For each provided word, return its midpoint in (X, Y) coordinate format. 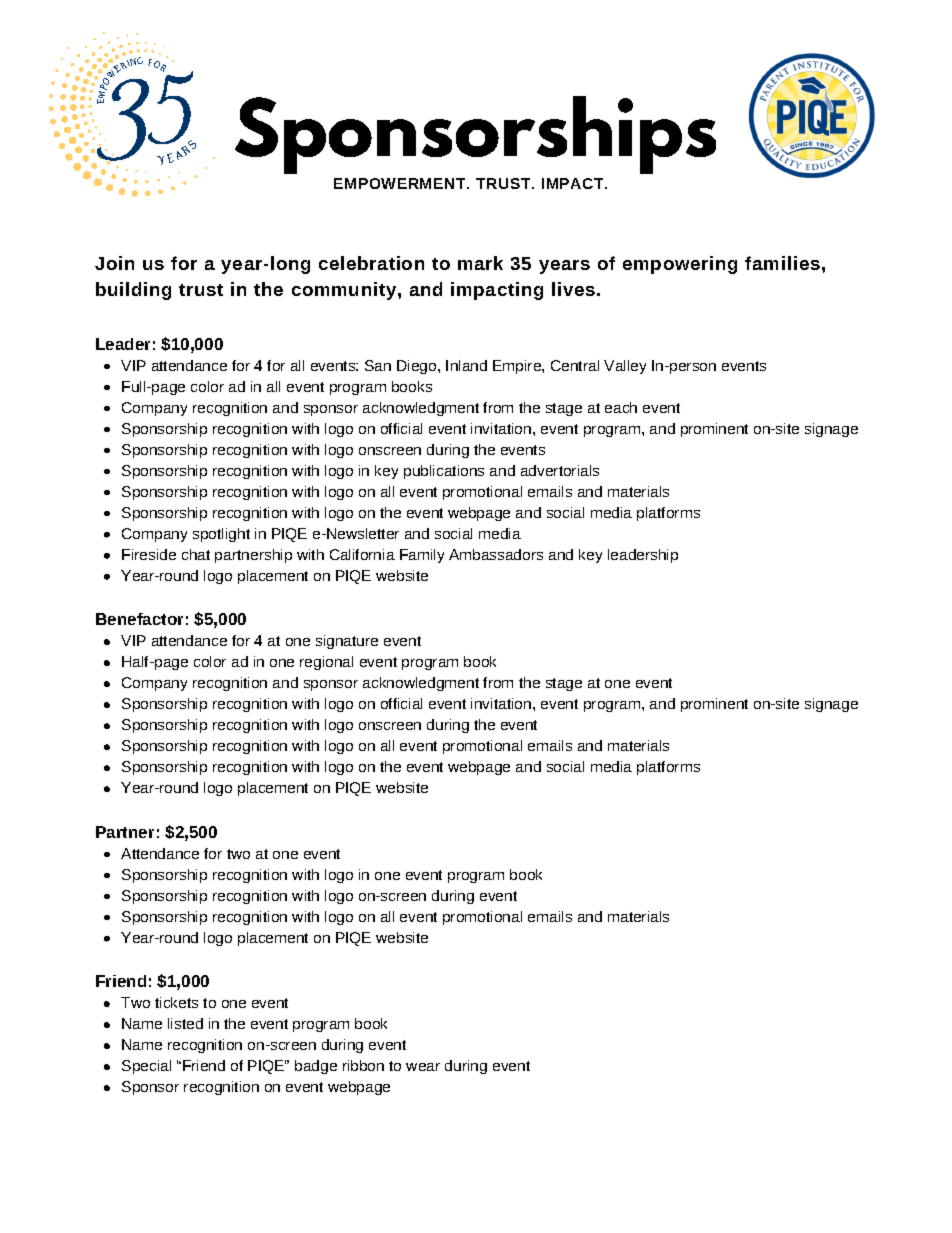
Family (422, 556)
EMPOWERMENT (401, 183)
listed (185, 1023)
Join (114, 263)
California (362, 554)
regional (326, 663)
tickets (176, 1002)
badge (316, 1067)
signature (347, 642)
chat (196, 554)
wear (423, 1067)
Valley (625, 367)
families (782, 263)
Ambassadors (496, 554)
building (133, 291)
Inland (466, 365)
